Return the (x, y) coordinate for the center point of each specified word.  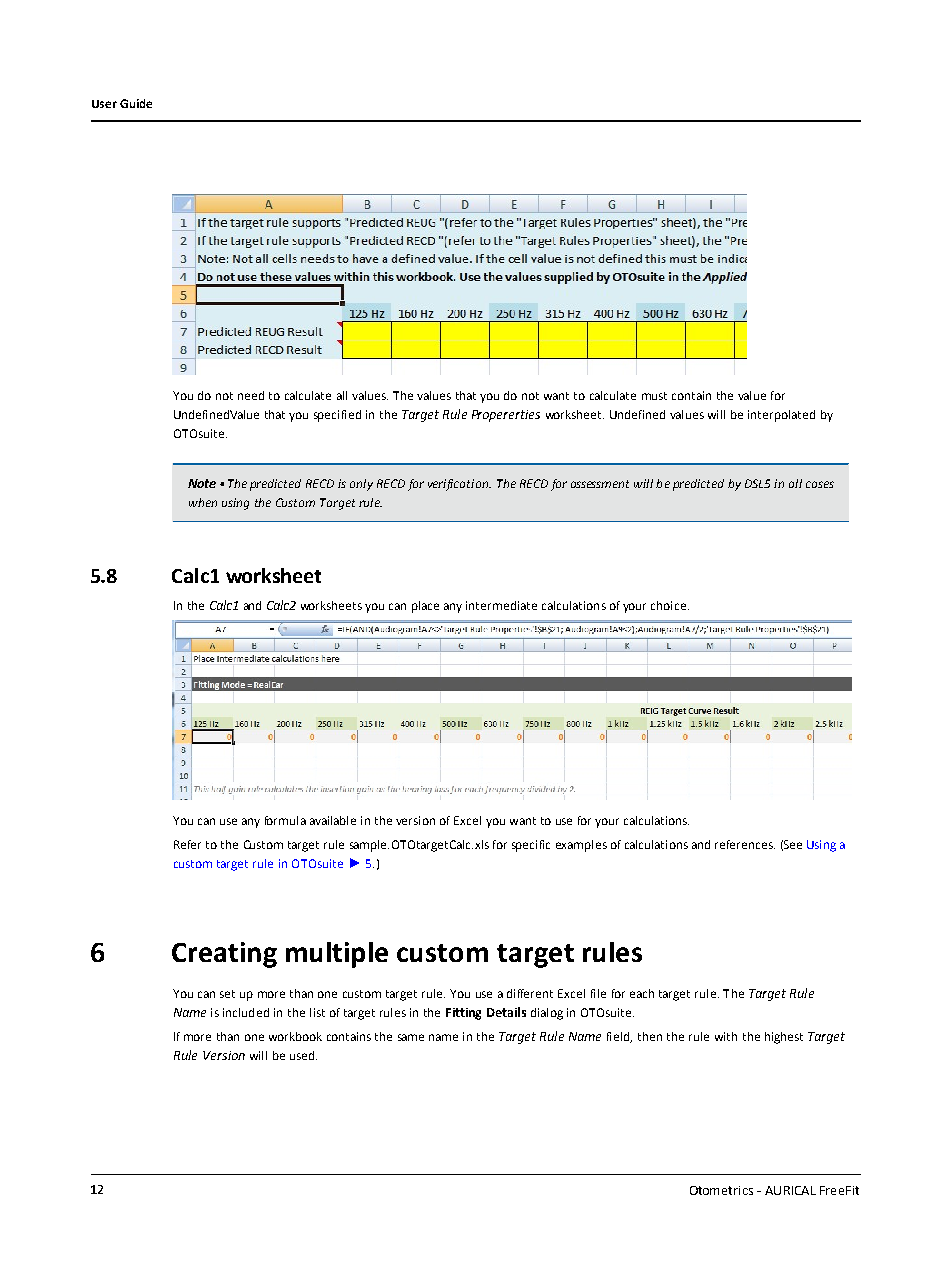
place (425, 607)
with (726, 1036)
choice (668, 605)
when (203, 502)
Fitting (463, 1014)
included (246, 1012)
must (654, 396)
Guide (136, 103)
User (104, 104)
